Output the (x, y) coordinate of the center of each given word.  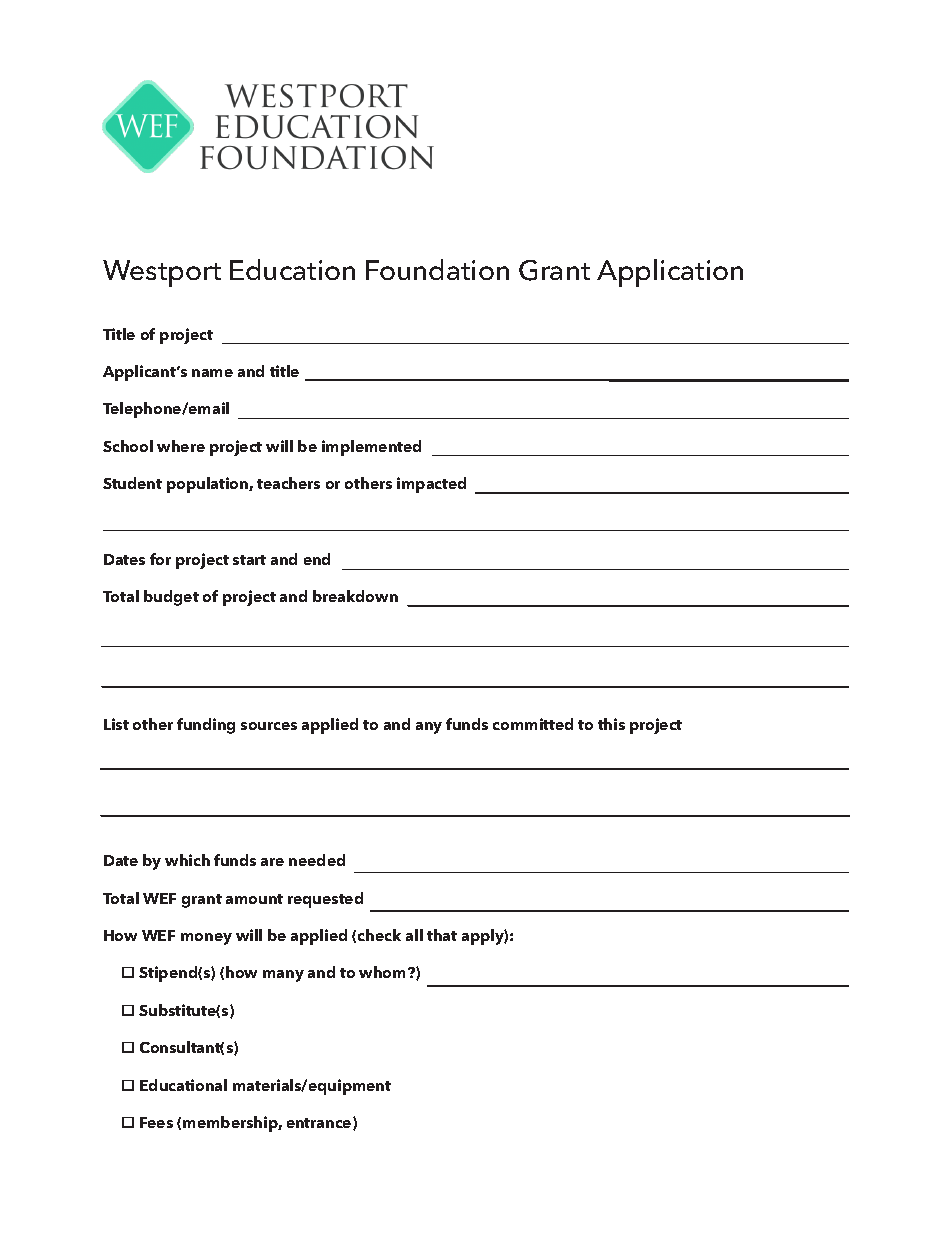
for (160, 559)
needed (317, 860)
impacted (431, 485)
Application (670, 273)
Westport (162, 273)
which (187, 860)
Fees (156, 1122)
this (611, 724)
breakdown (355, 596)
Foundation (437, 269)
